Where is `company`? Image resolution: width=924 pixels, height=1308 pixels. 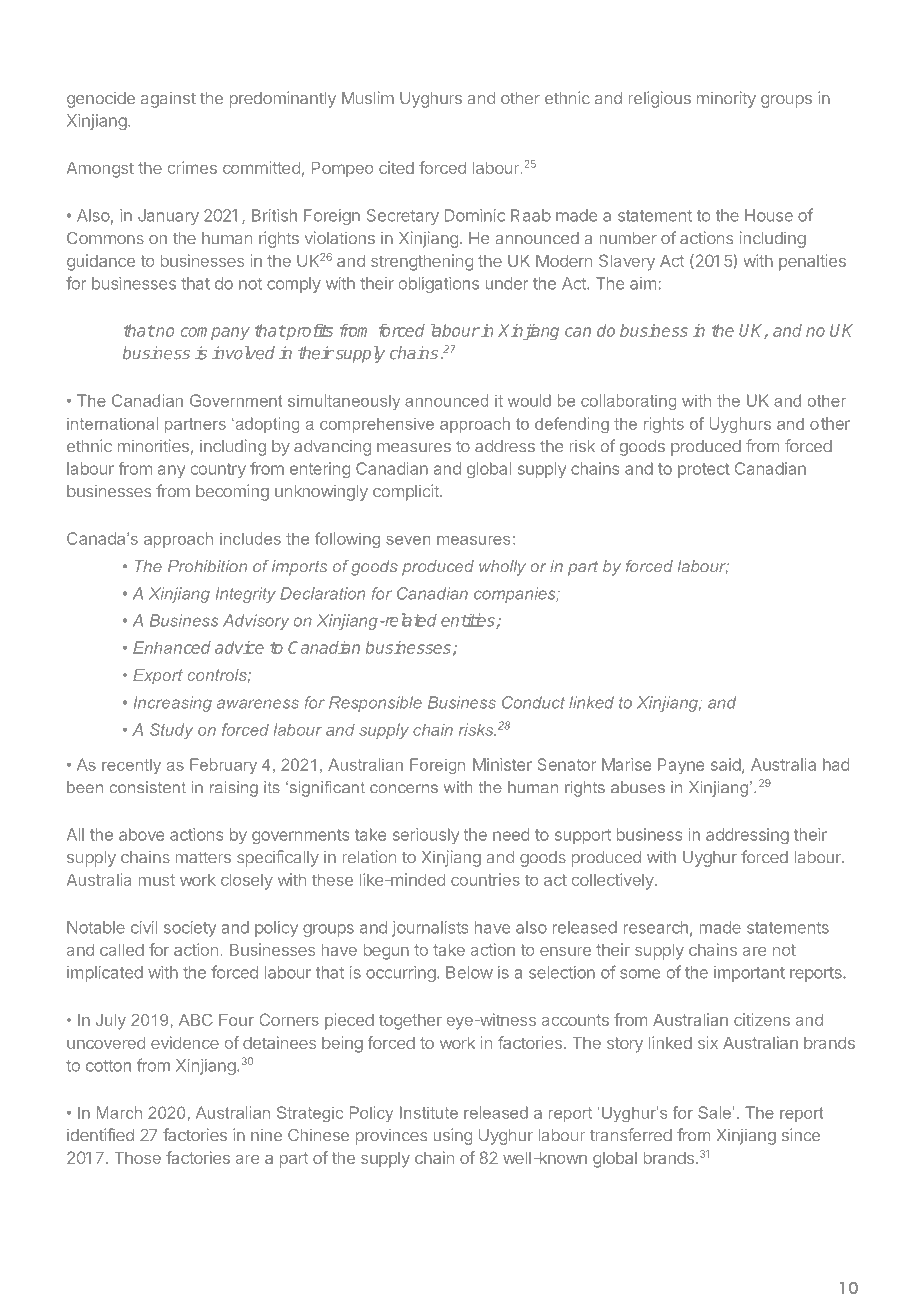
company is located at coordinates (215, 333).
